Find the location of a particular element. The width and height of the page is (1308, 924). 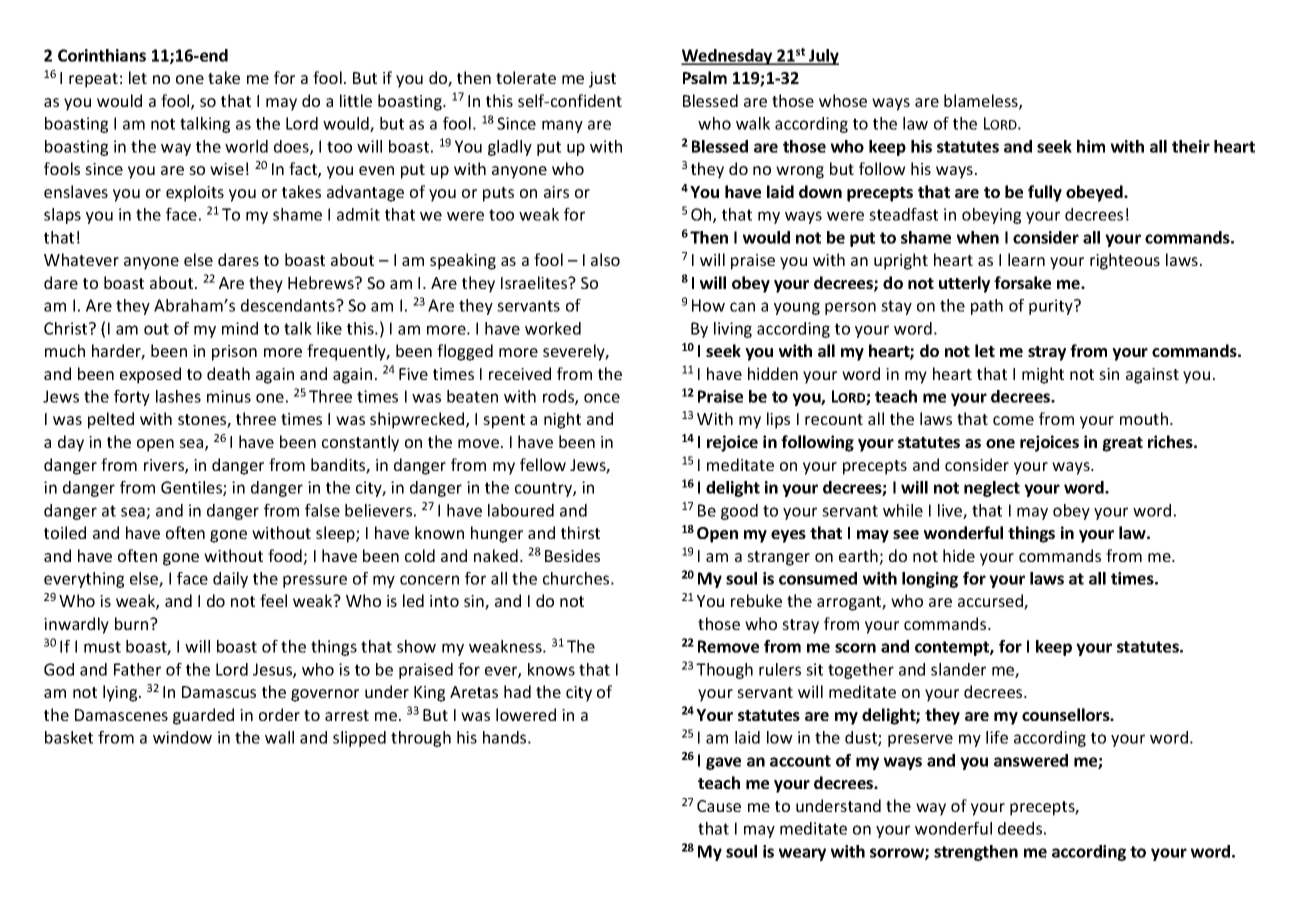

repeat is located at coordinates (93, 80).
